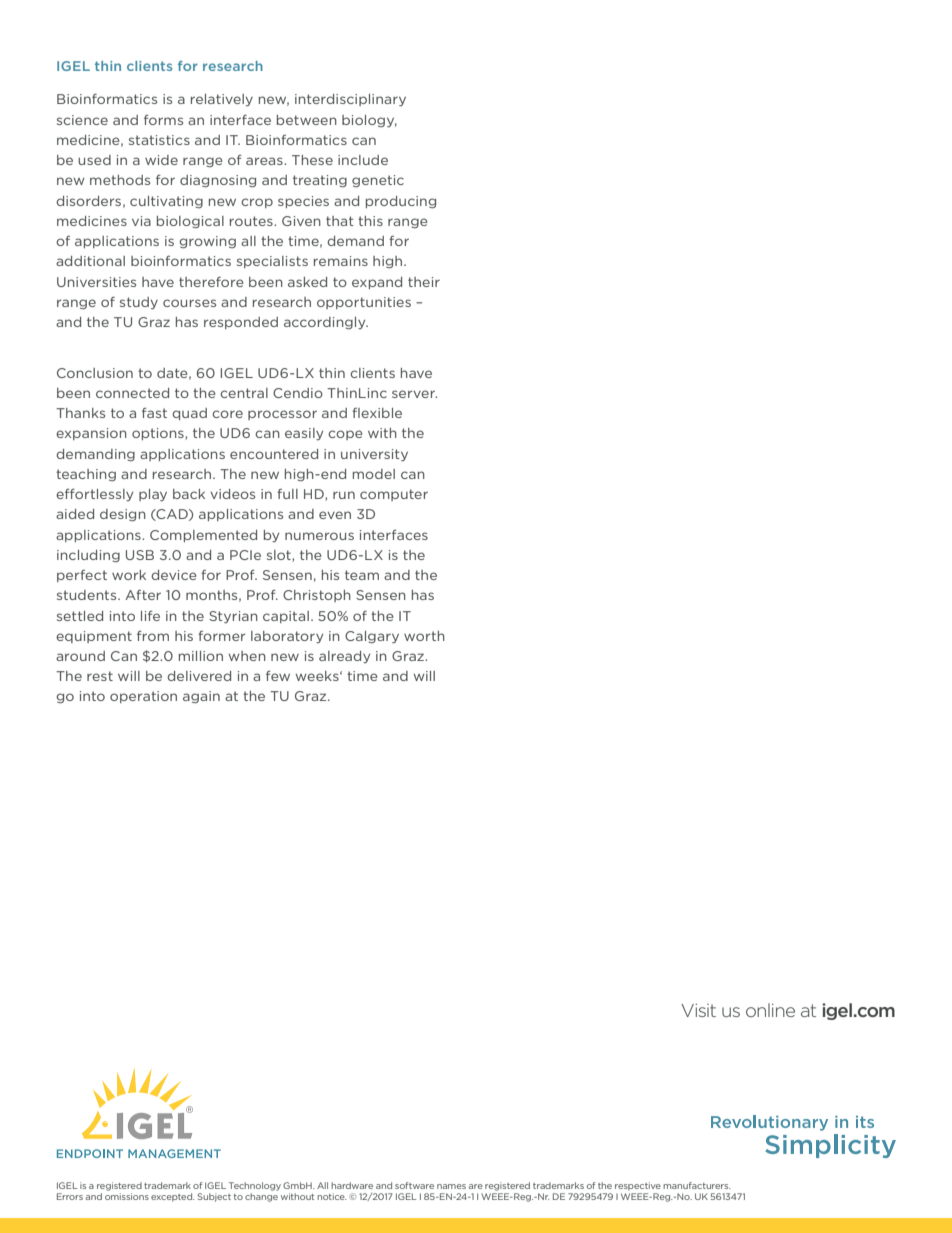 This image has width=952, height=1233. What do you see at coordinates (369, 121) in the image?
I see `biology` at bounding box center [369, 121].
